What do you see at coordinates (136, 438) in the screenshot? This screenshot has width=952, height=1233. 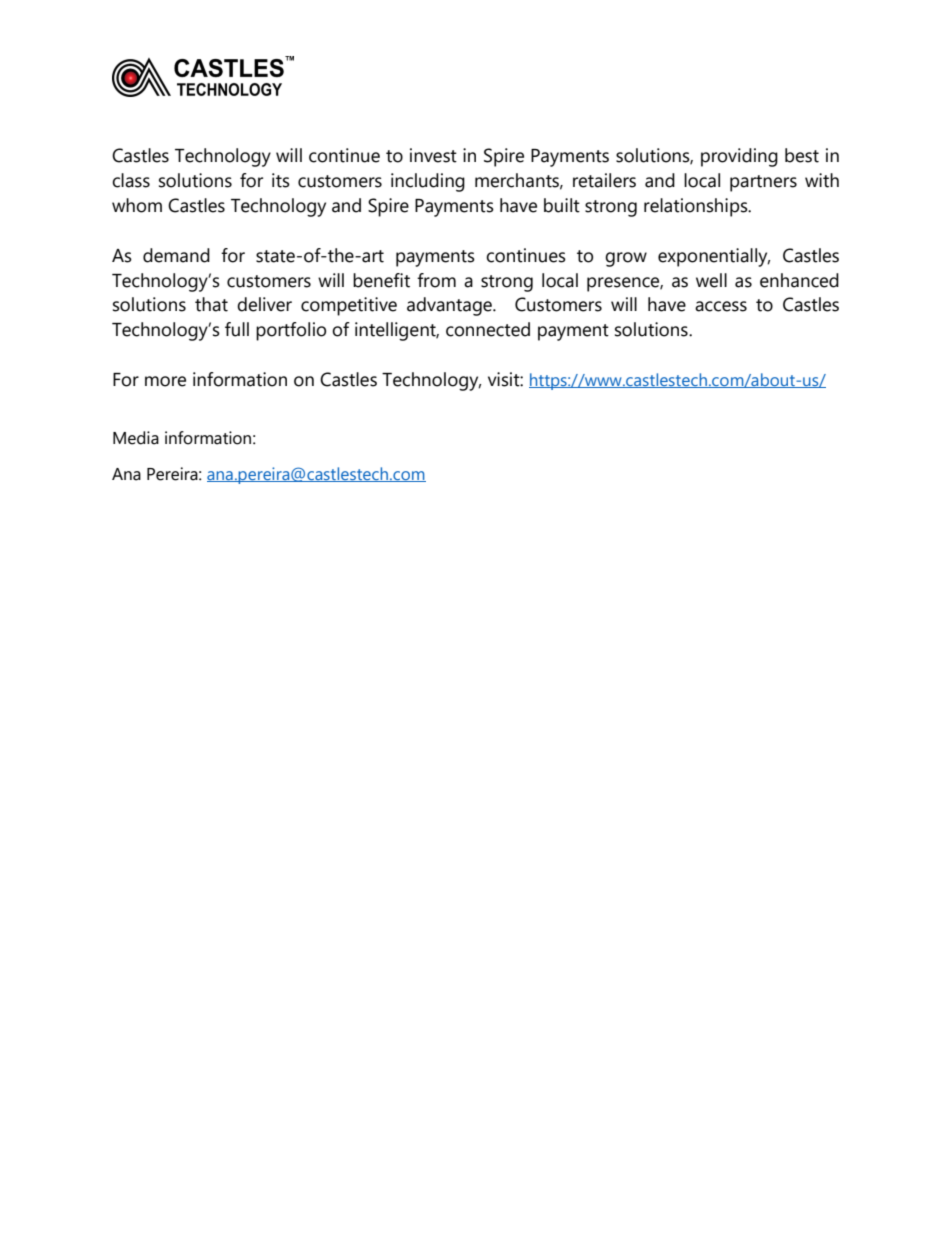 I see `Media` at bounding box center [136, 438].
